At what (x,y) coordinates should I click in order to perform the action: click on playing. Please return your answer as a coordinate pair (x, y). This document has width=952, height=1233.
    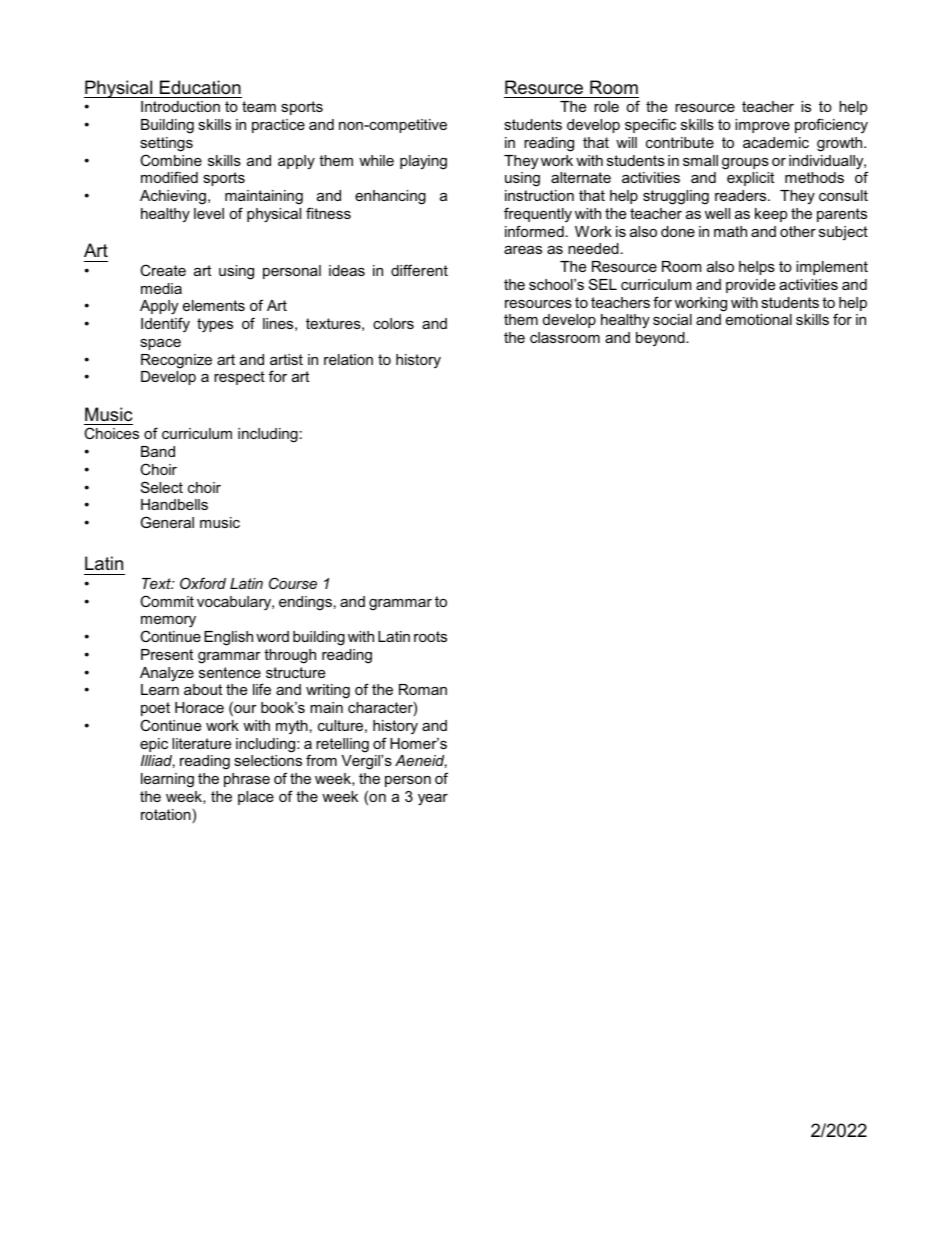
    Looking at the image, I should click on (423, 162).
